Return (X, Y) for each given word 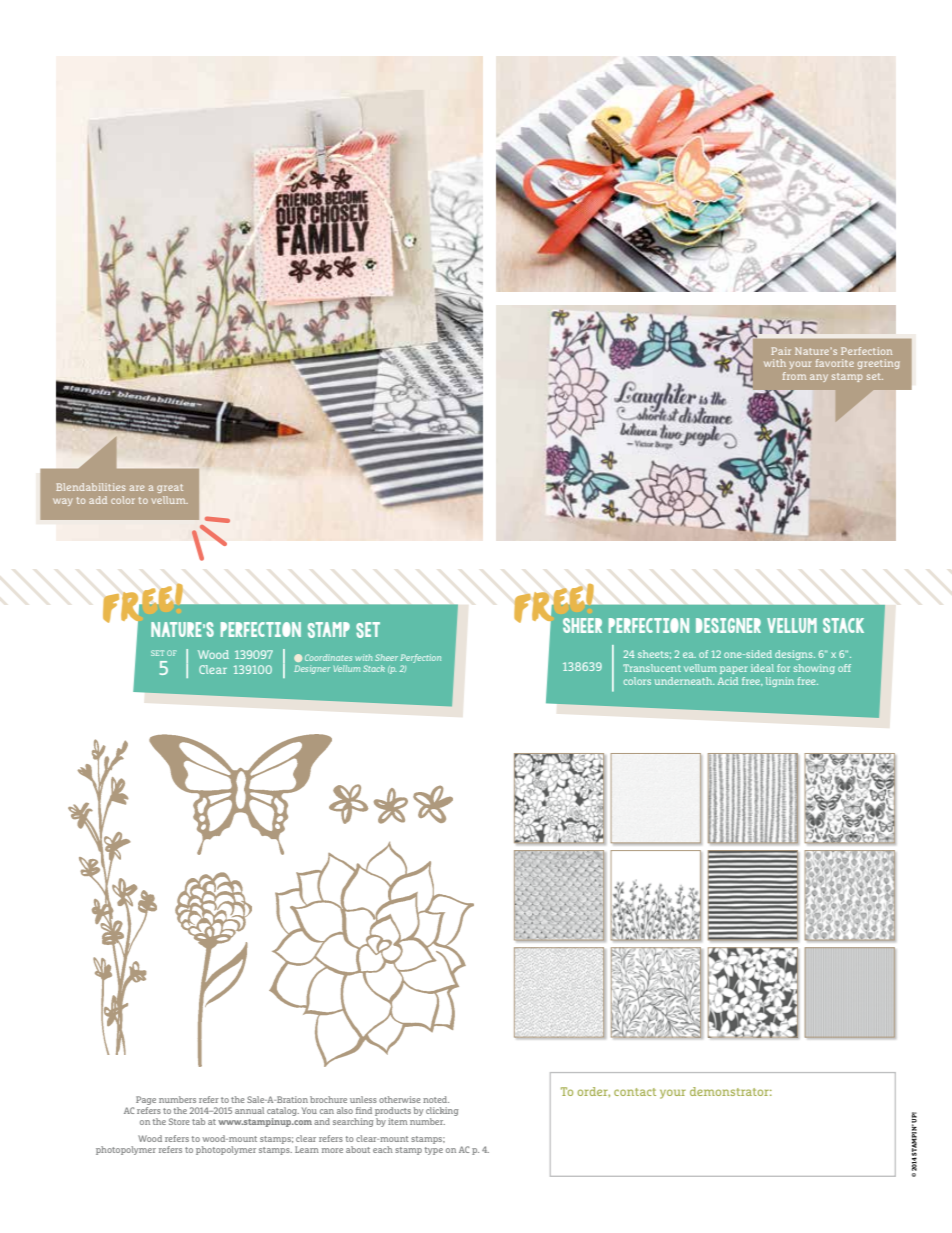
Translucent (652, 668)
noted (436, 1099)
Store (179, 1121)
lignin (780, 682)
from (794, 376)
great (170, 488)
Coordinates (328, 657)
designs (795, 655)
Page (146, 1100)
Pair (781, 351)
